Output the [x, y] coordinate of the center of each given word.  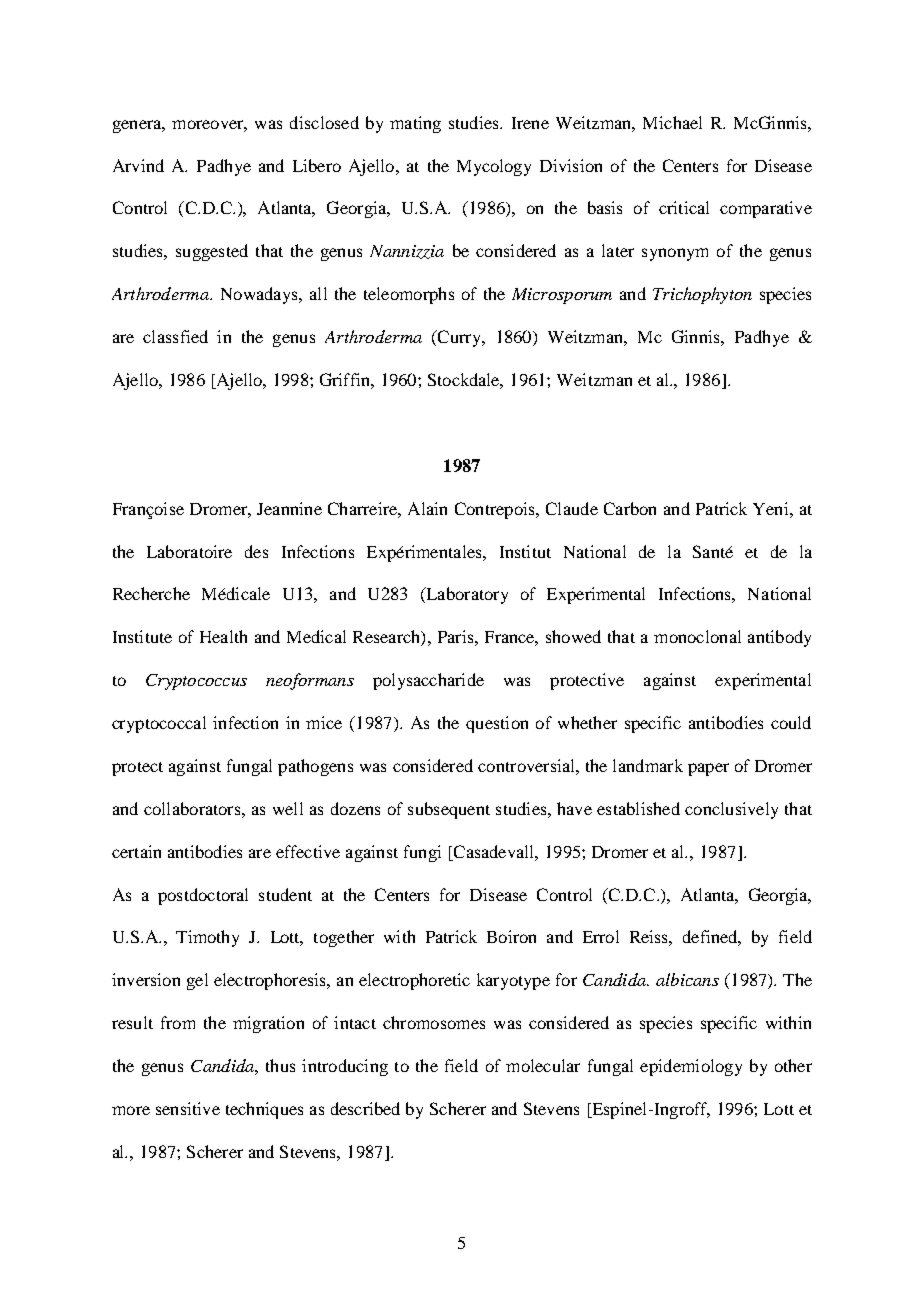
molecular [543, 1065]
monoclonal [697, 636]
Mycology [494, 167]
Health [223, 636]
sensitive [188, 1108]
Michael [672, 122]
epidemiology [691, 1067]
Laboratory [466, 595]
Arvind [138, 165]
